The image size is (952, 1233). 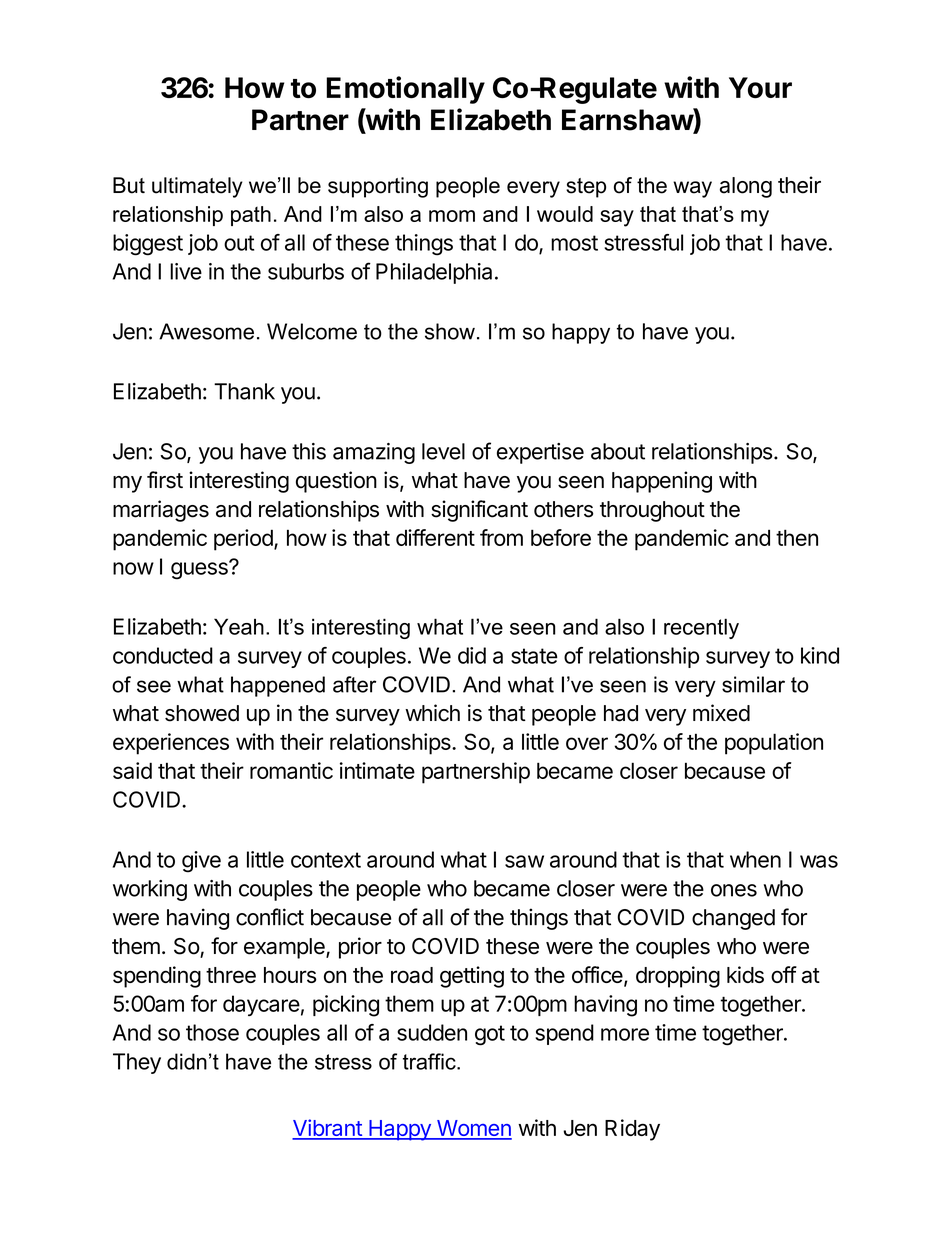 I want to click on population, so click(x=774, y=744).
